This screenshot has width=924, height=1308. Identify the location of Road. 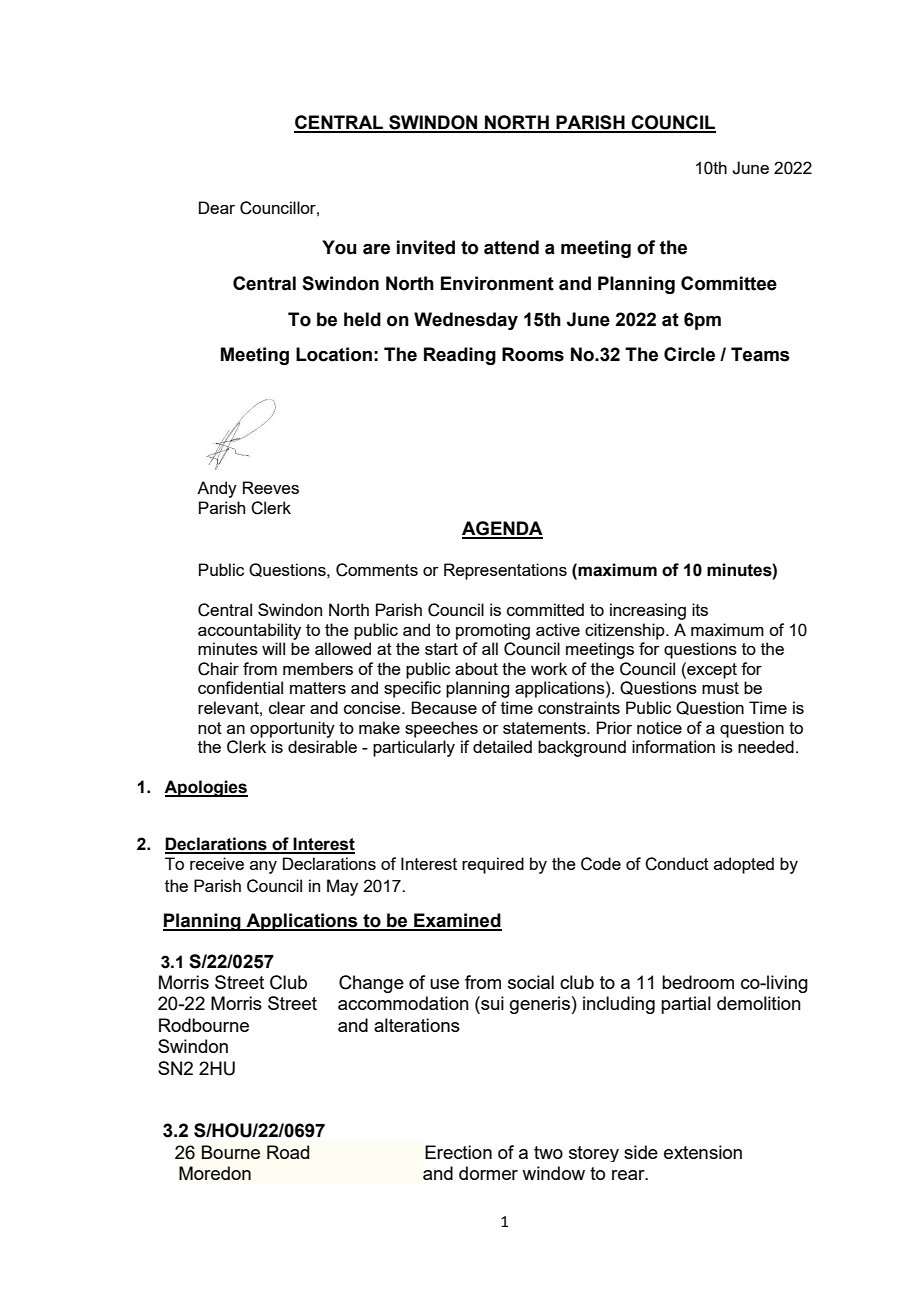
(288, 1152).
